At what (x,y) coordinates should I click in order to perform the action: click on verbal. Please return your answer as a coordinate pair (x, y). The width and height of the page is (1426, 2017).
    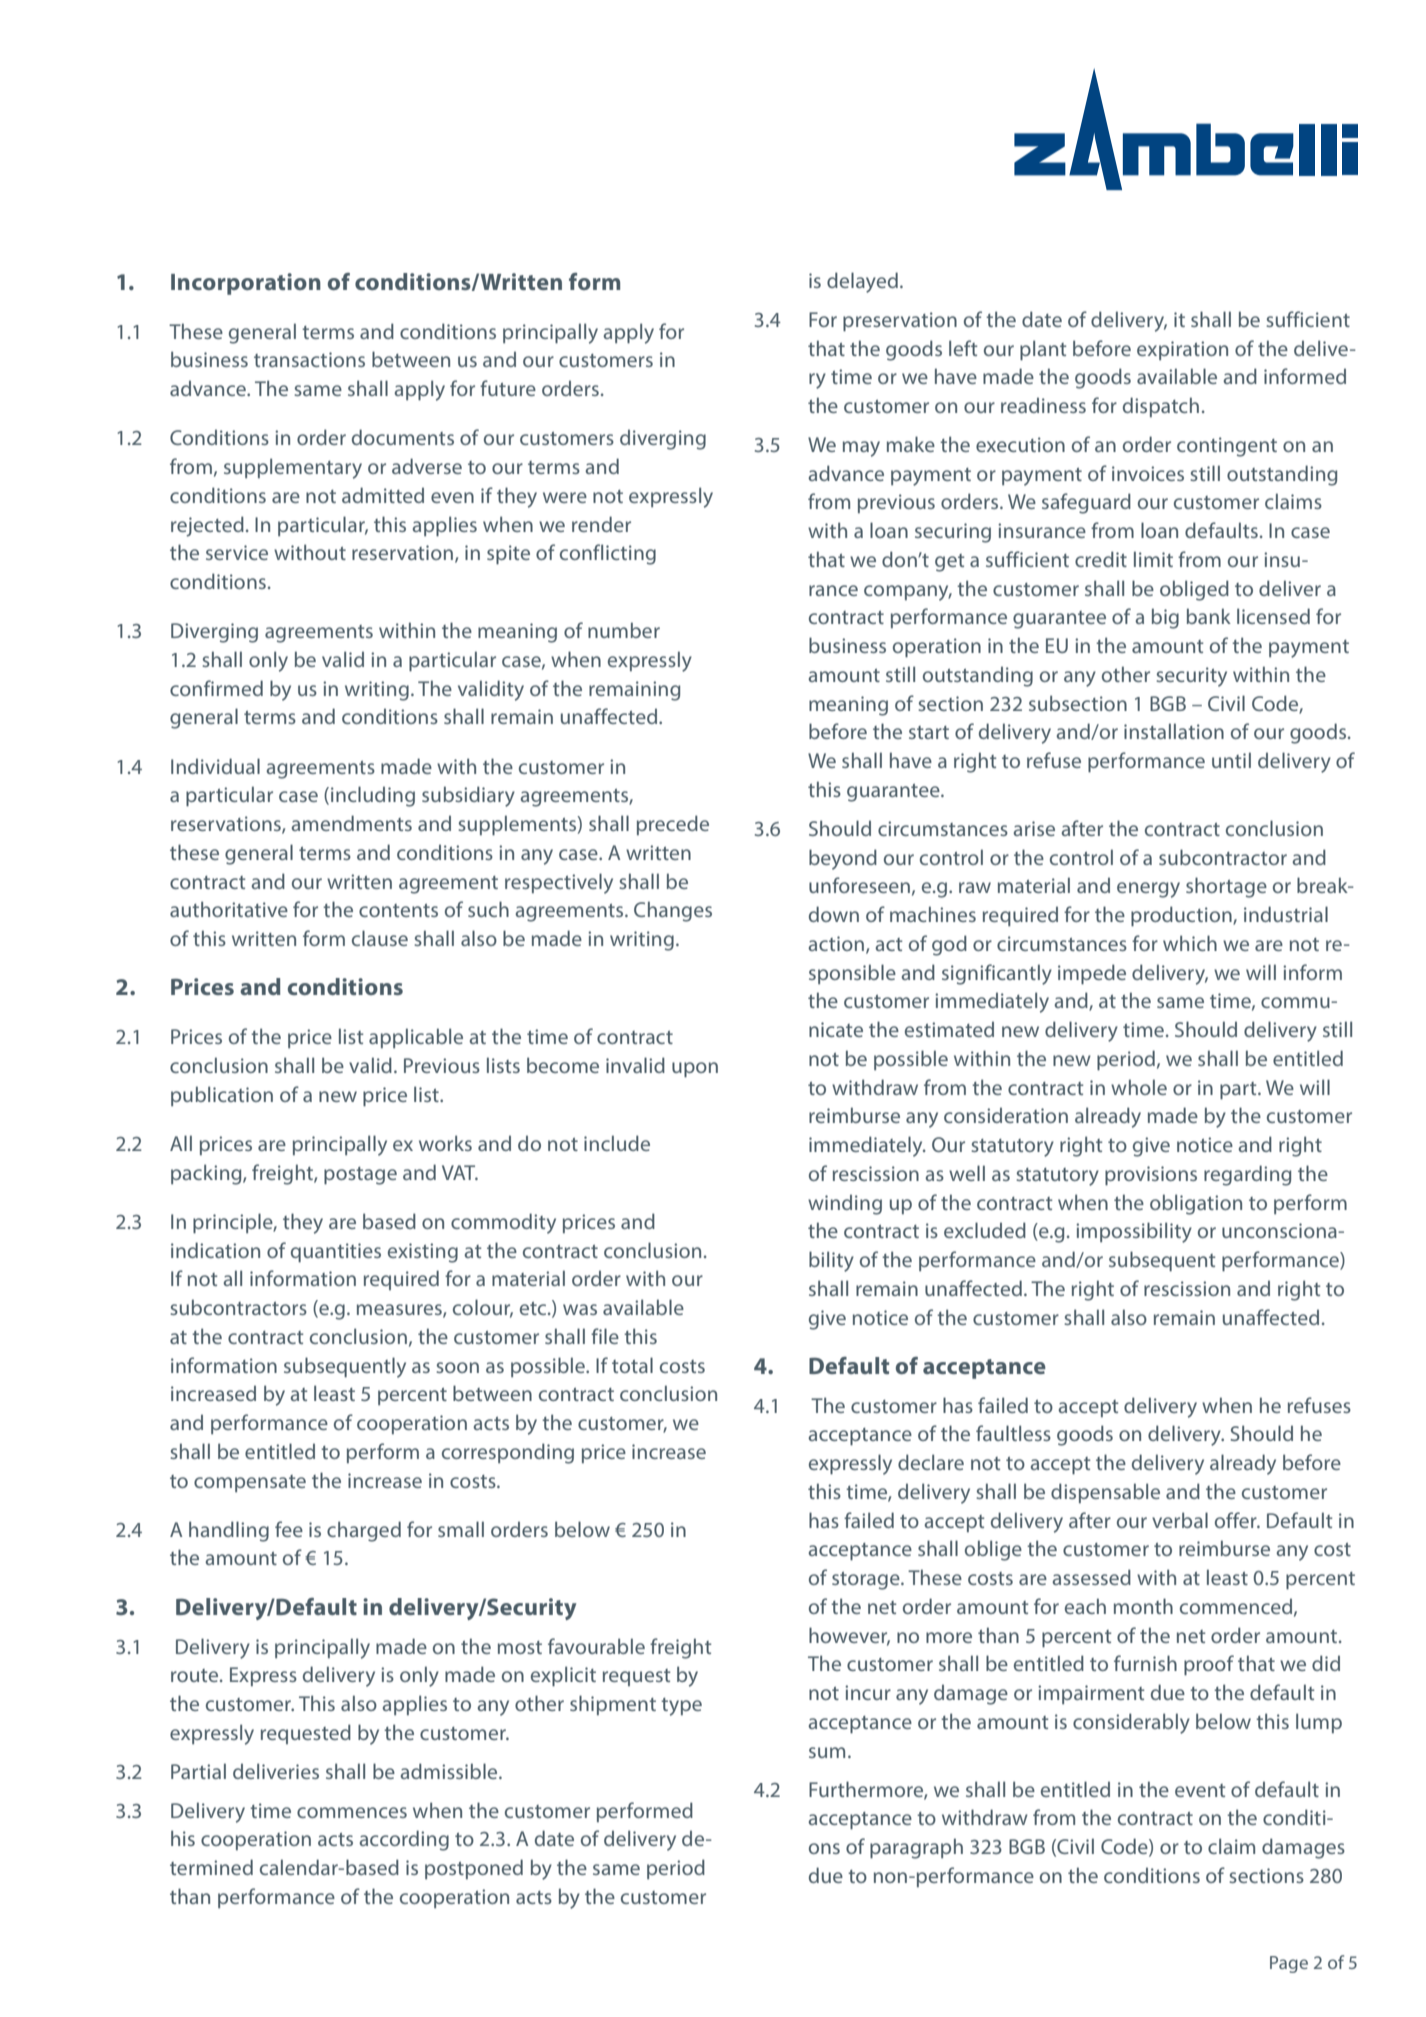
    Looking at the image, I should click on (1180, 1520).
